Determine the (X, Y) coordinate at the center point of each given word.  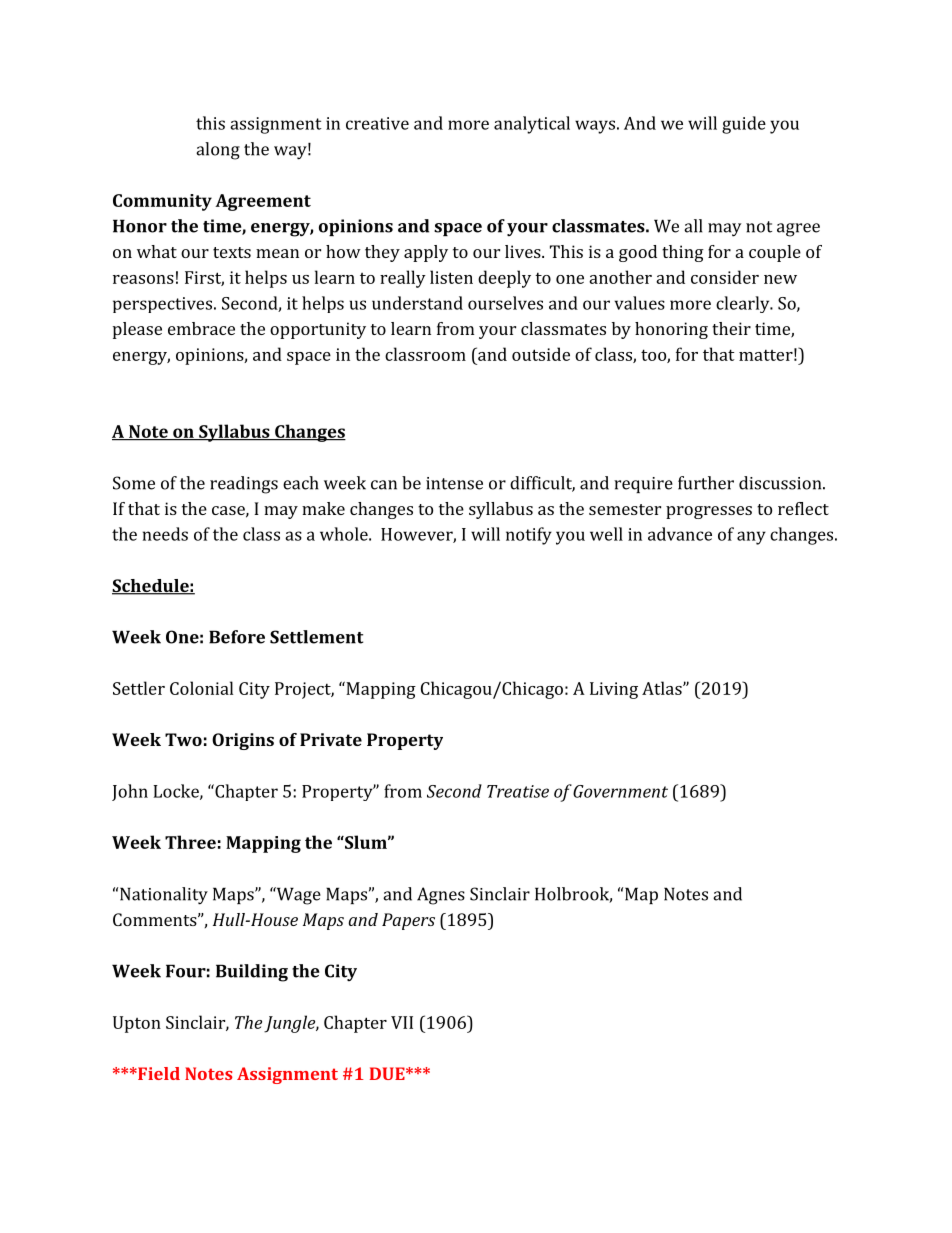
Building (252, 973)
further (706, 483)
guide (744, 125)
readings (244, 485)
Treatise (518, 791)
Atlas (662, 688)
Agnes (441, 896)
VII (402, 1022)
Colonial (201, 688)
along (218, 151)
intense (454, 483)
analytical (532, 125)
